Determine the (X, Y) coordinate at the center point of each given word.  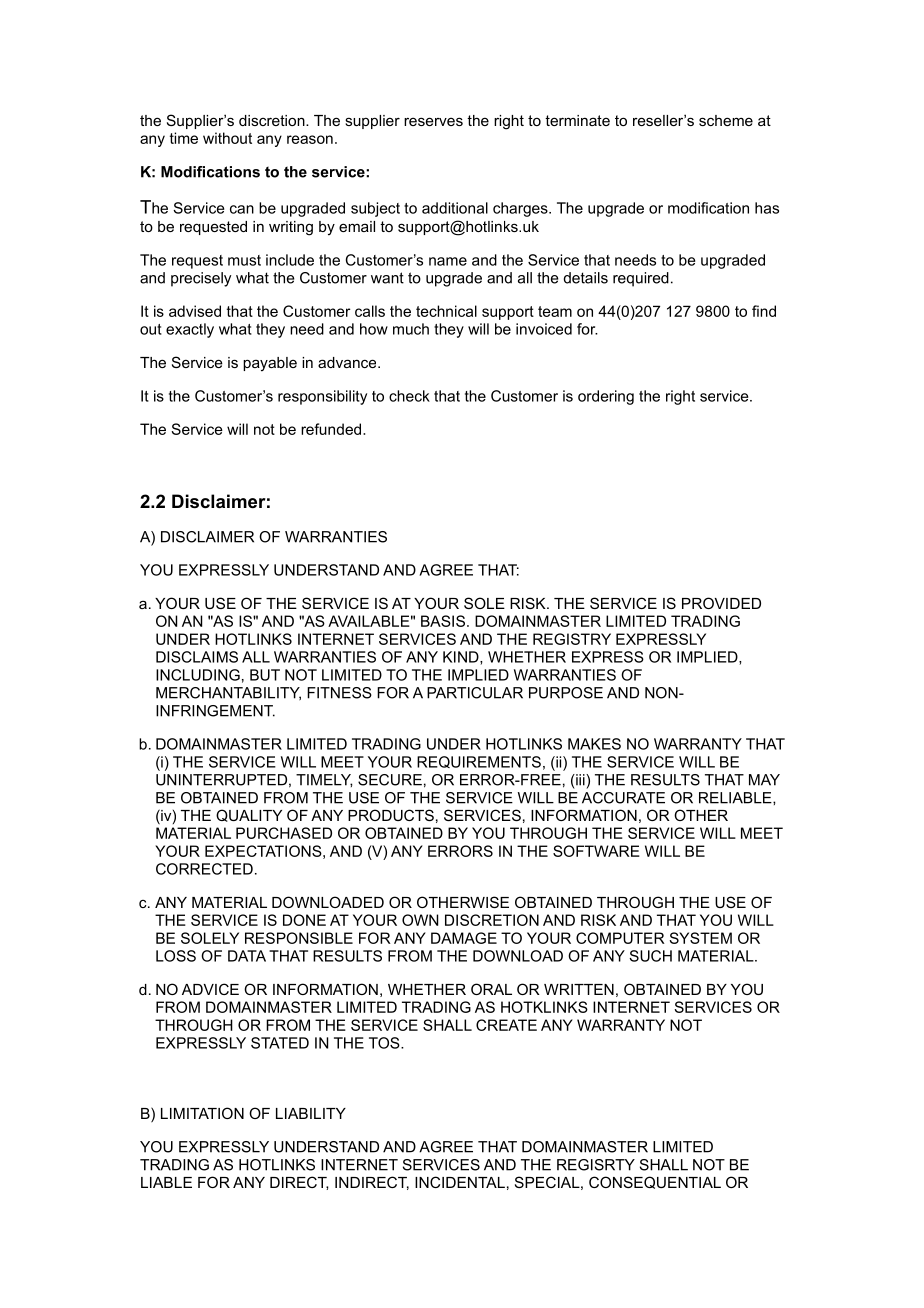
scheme (726, 120)
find (764, 311)
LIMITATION (202, 1113)
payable (270, 364)
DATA (247, 956)
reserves (433, 121)
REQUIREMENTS (479, 762)
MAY (764, 780)
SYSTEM (700, 938)
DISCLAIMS (197, 657)
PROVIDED (721, 603)
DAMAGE (464, 938)
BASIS (443, 621)
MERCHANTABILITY (228, 693)
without (227, 138)
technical (446, 311)
